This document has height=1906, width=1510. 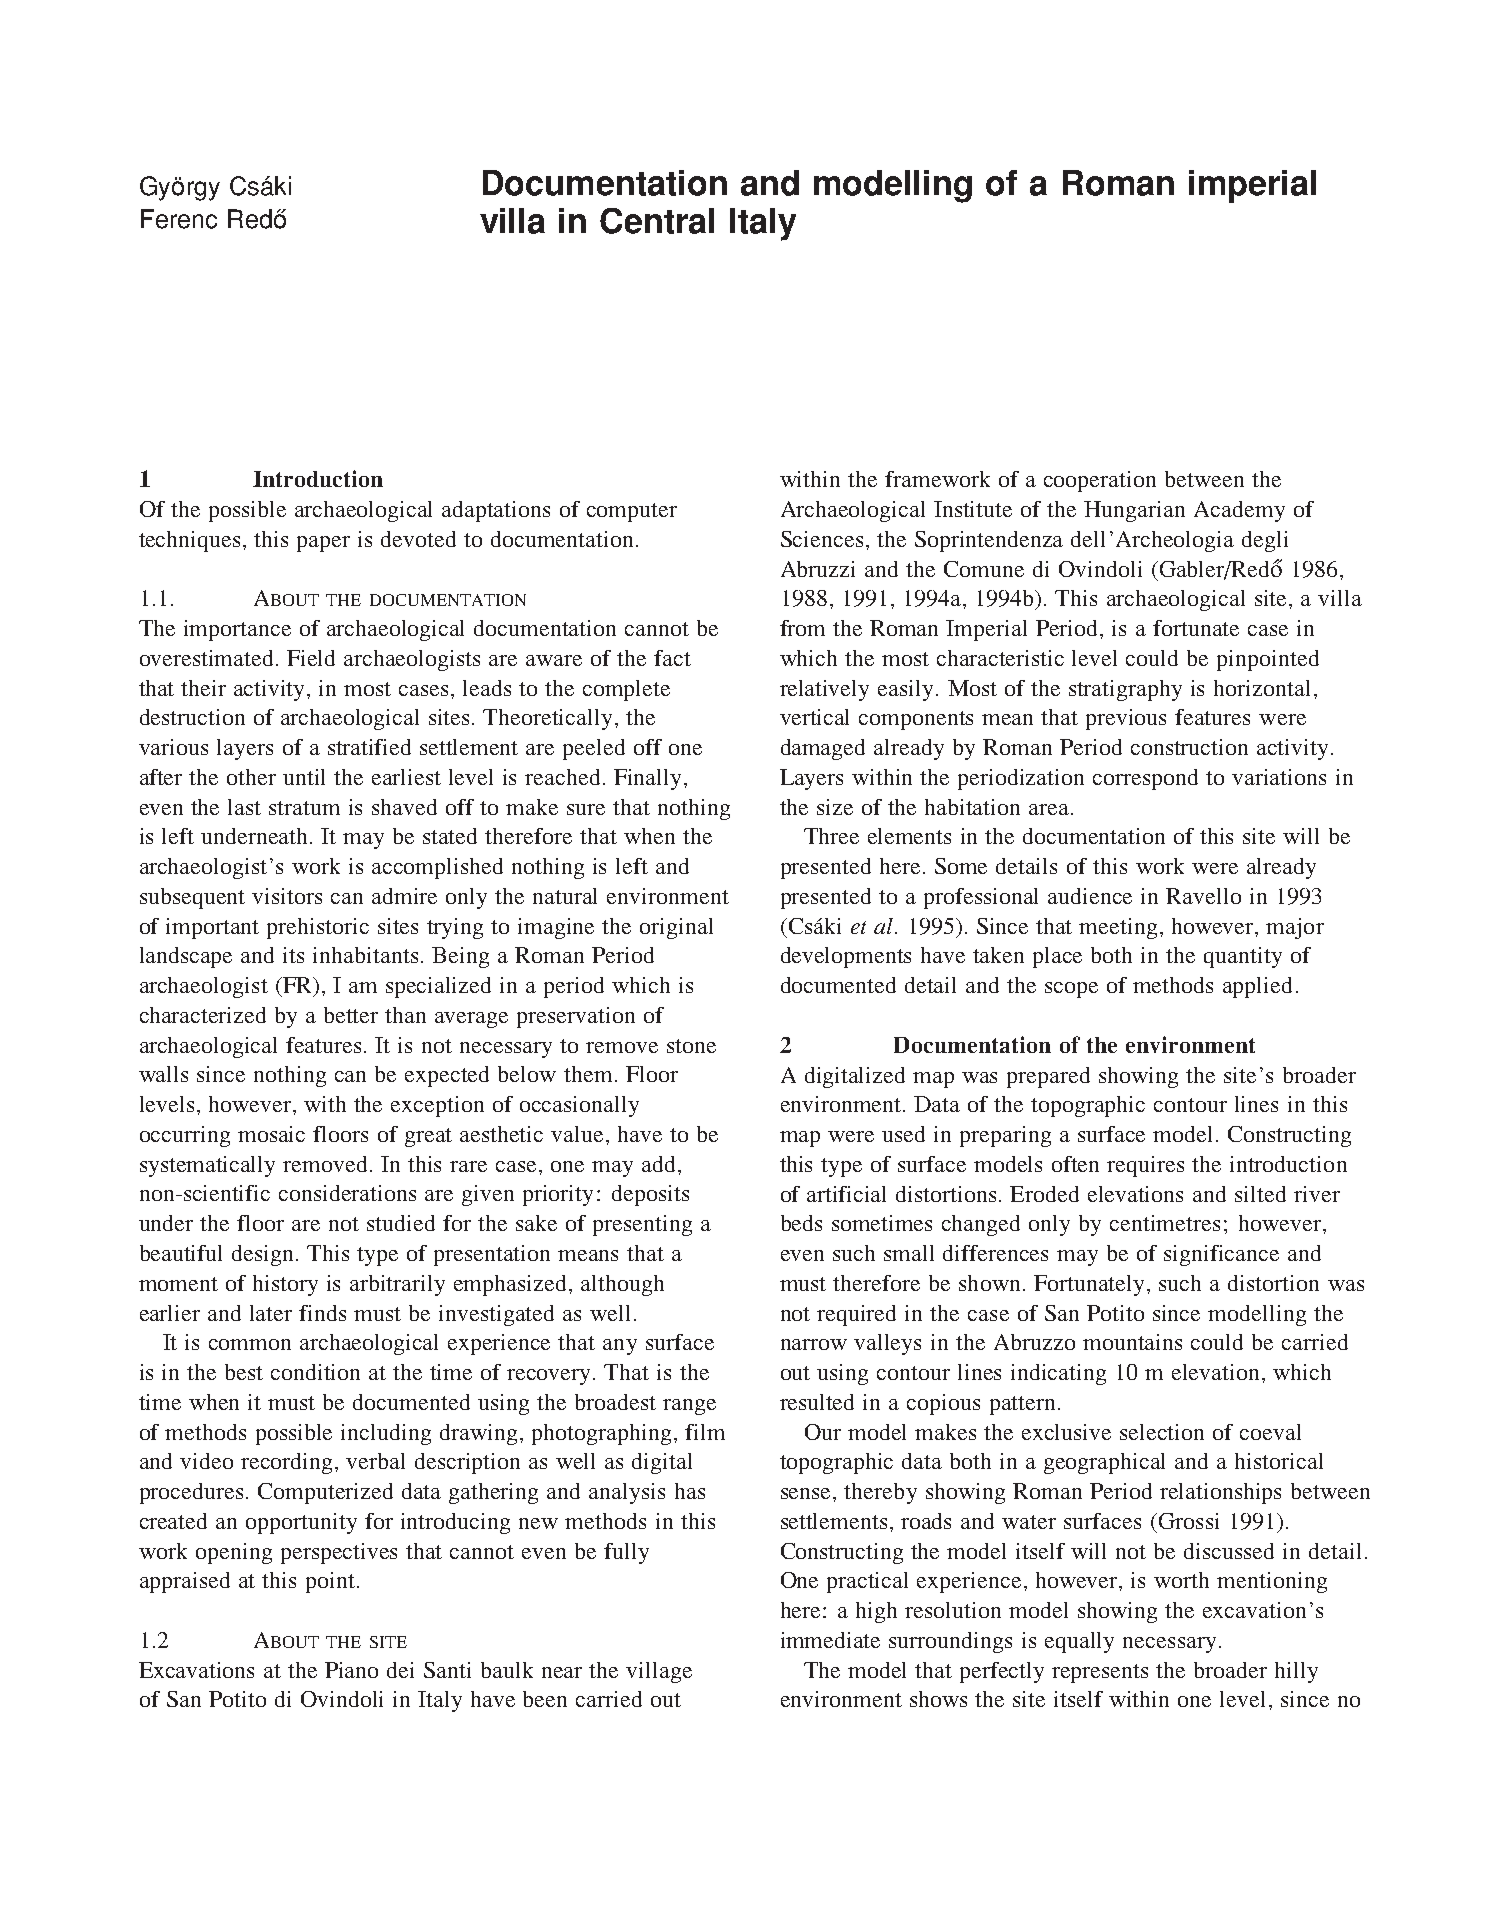 What do you see at coordinates (1100, 1673) in the document?
I see `represents` at bounding box center [1100, 1673].
